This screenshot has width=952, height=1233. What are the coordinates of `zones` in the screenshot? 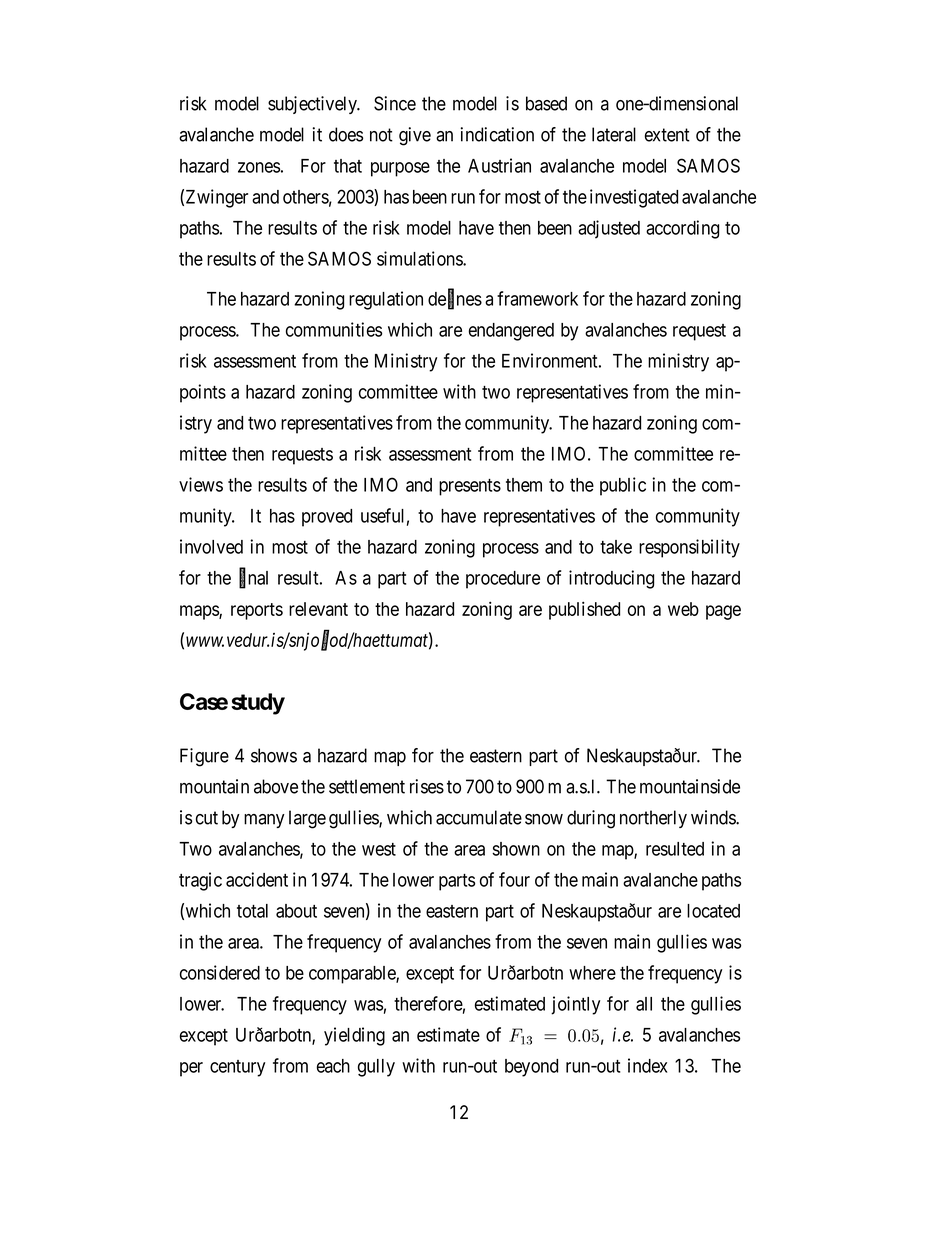 It's located at (259, 167).
